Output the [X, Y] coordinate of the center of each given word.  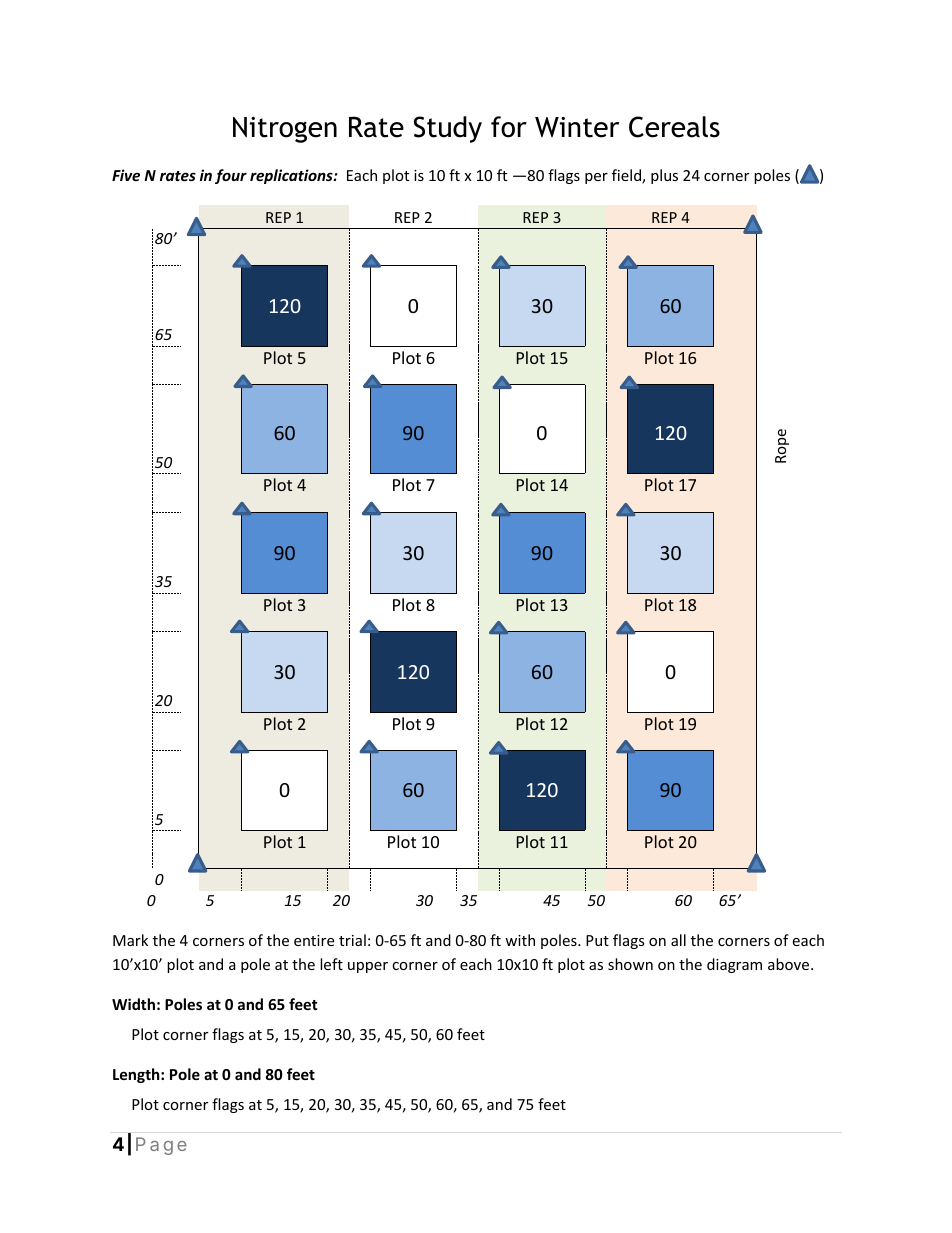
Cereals [674, 127]
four [231, 176]
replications [292, 176]
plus [664, 176]
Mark [130, 940]
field [627, 176]
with [520, 940]
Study [448, 129]
